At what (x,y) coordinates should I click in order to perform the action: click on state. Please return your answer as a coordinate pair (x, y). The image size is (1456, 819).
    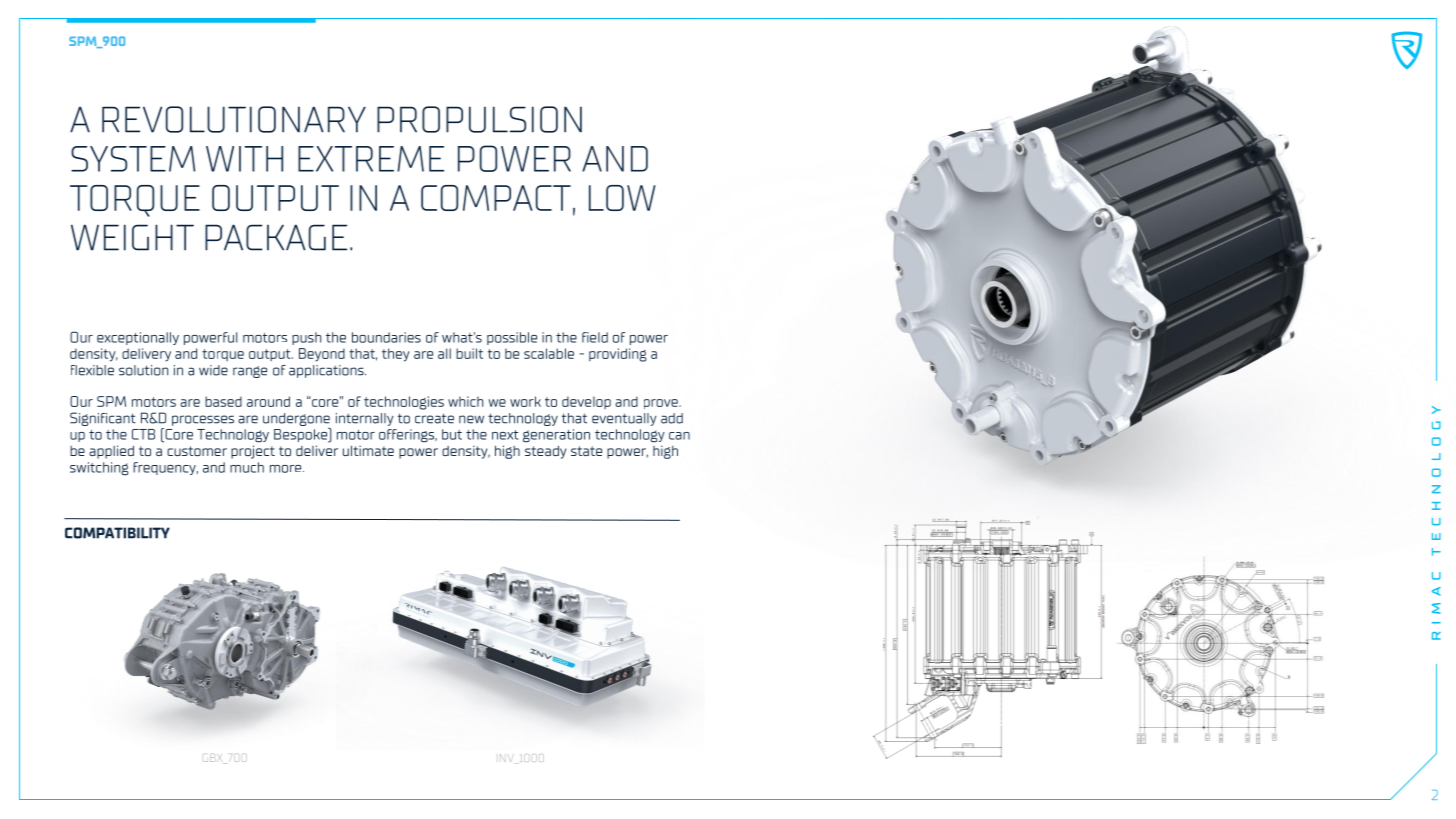
    Looking at the image, I should click on (586, 451).
